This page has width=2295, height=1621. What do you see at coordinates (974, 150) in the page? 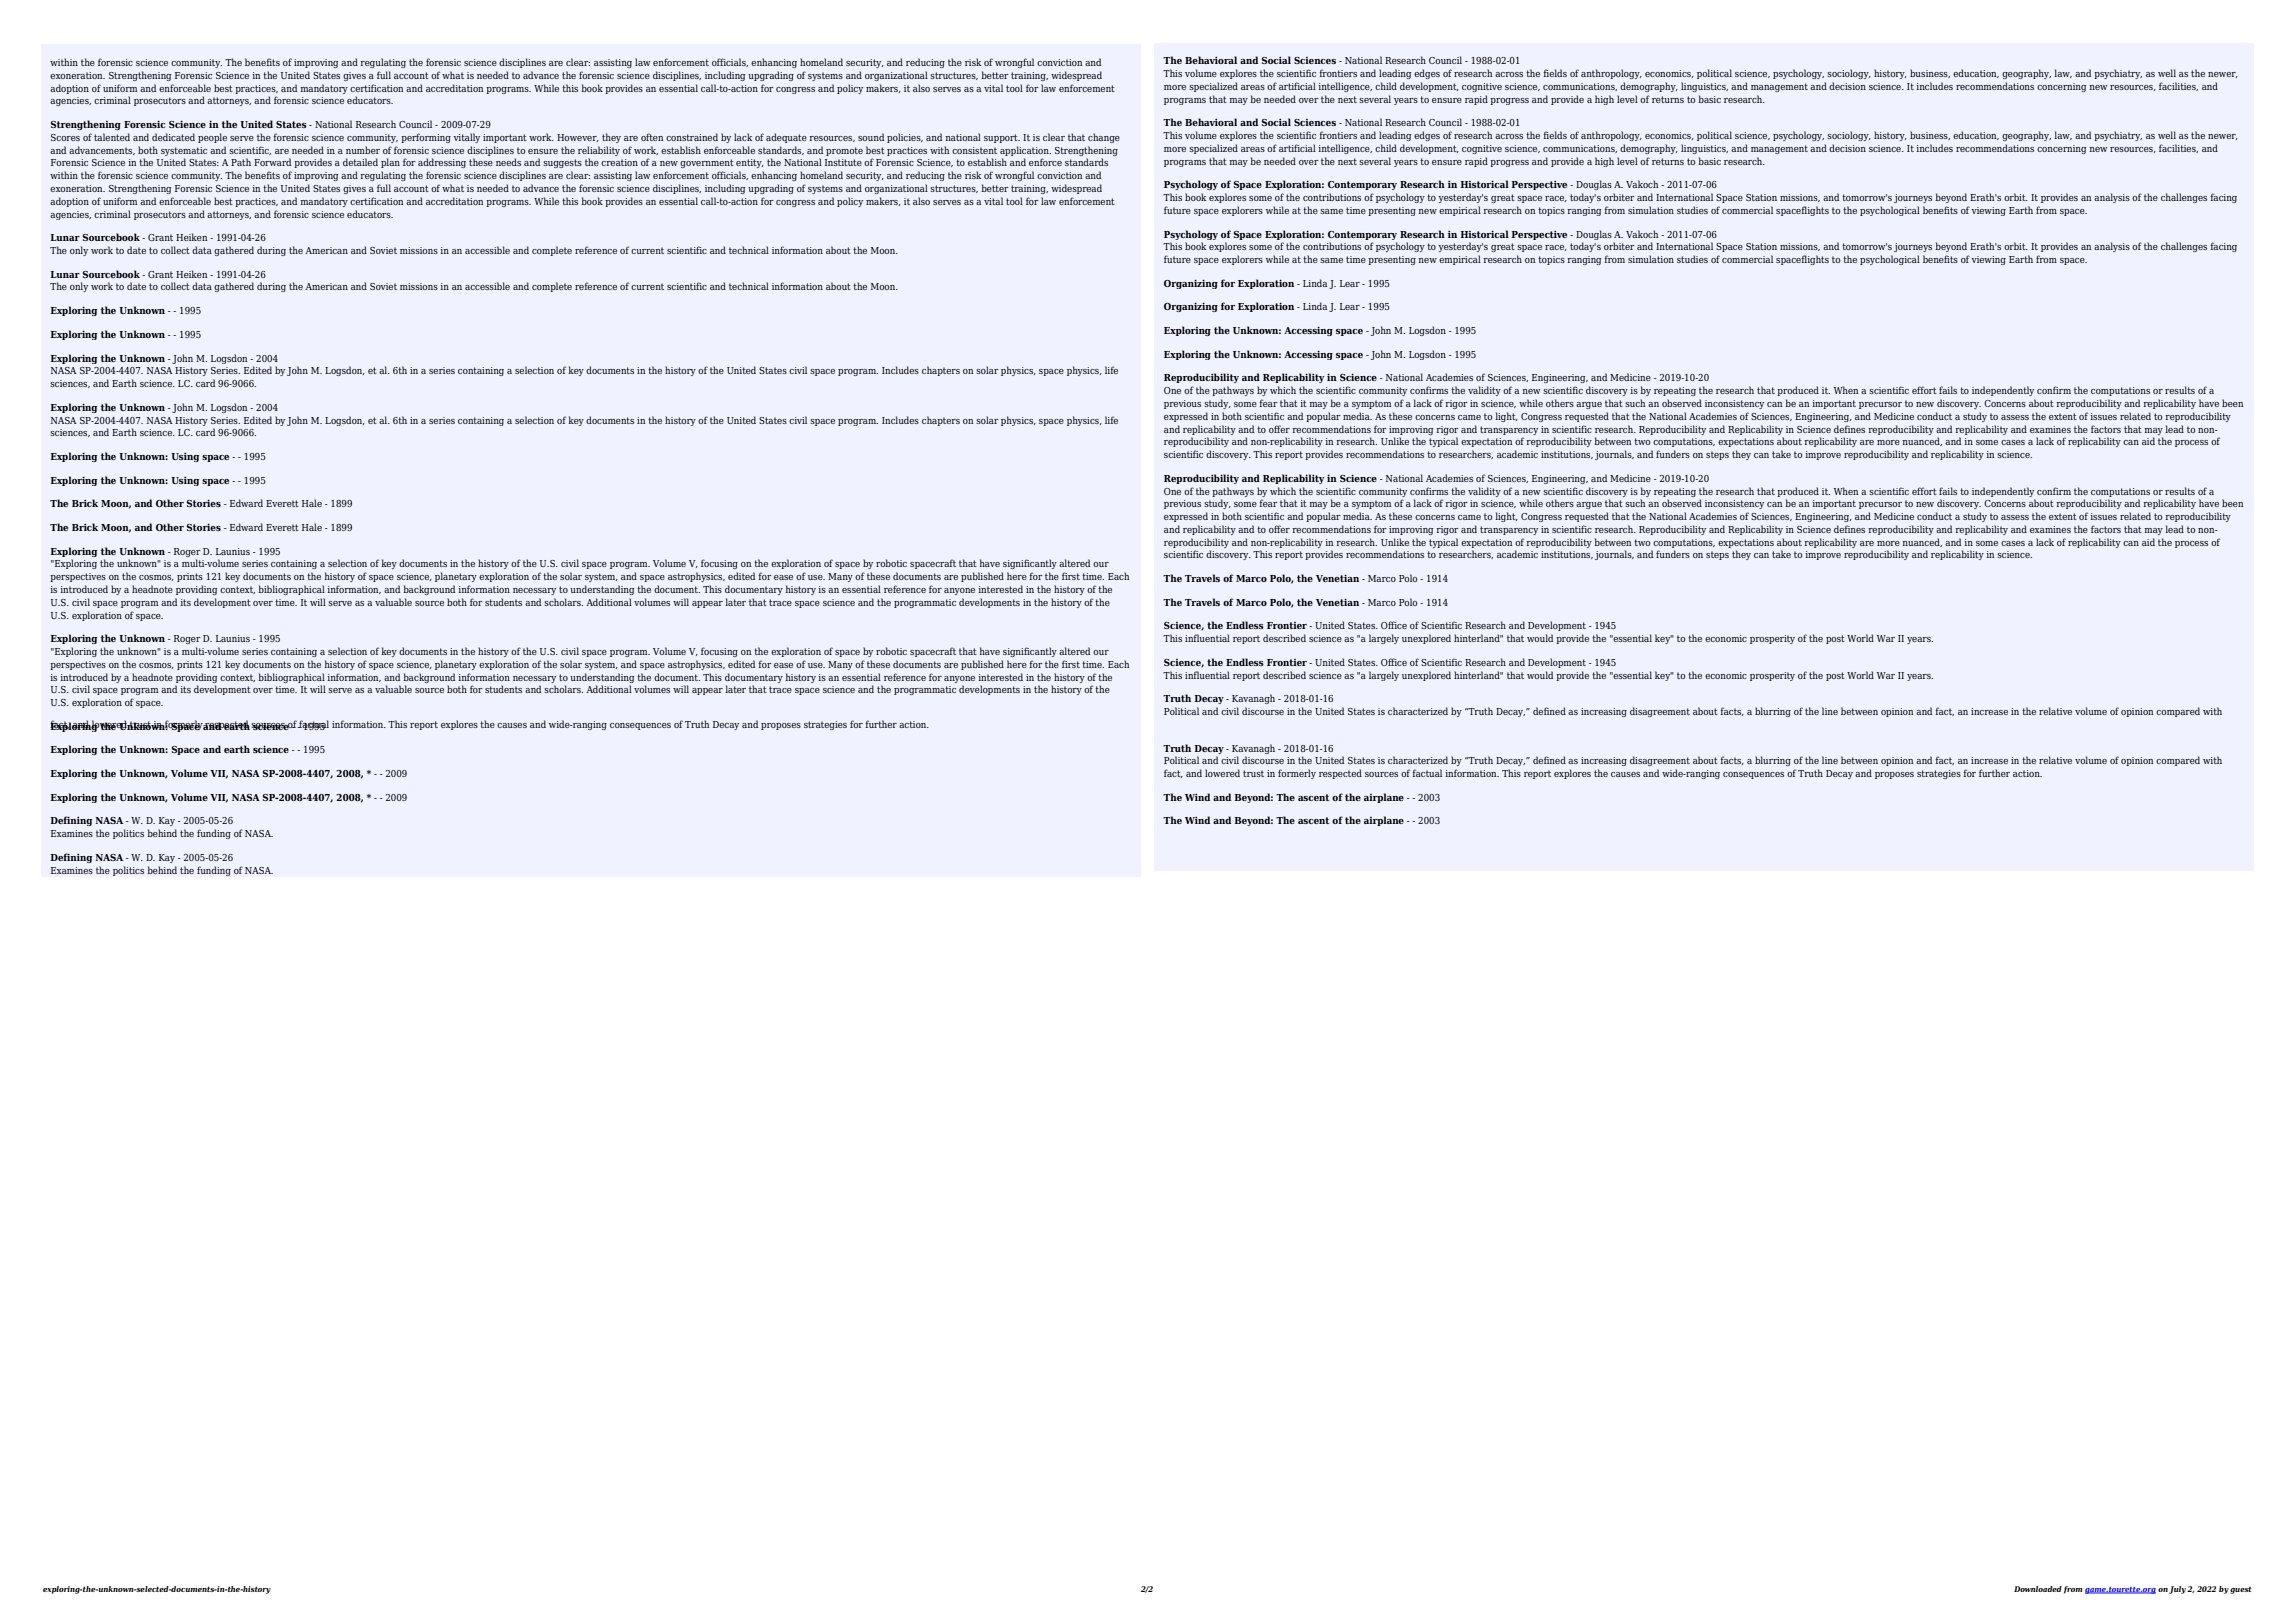
I see `consistent` at bounding box center [974, 150].
